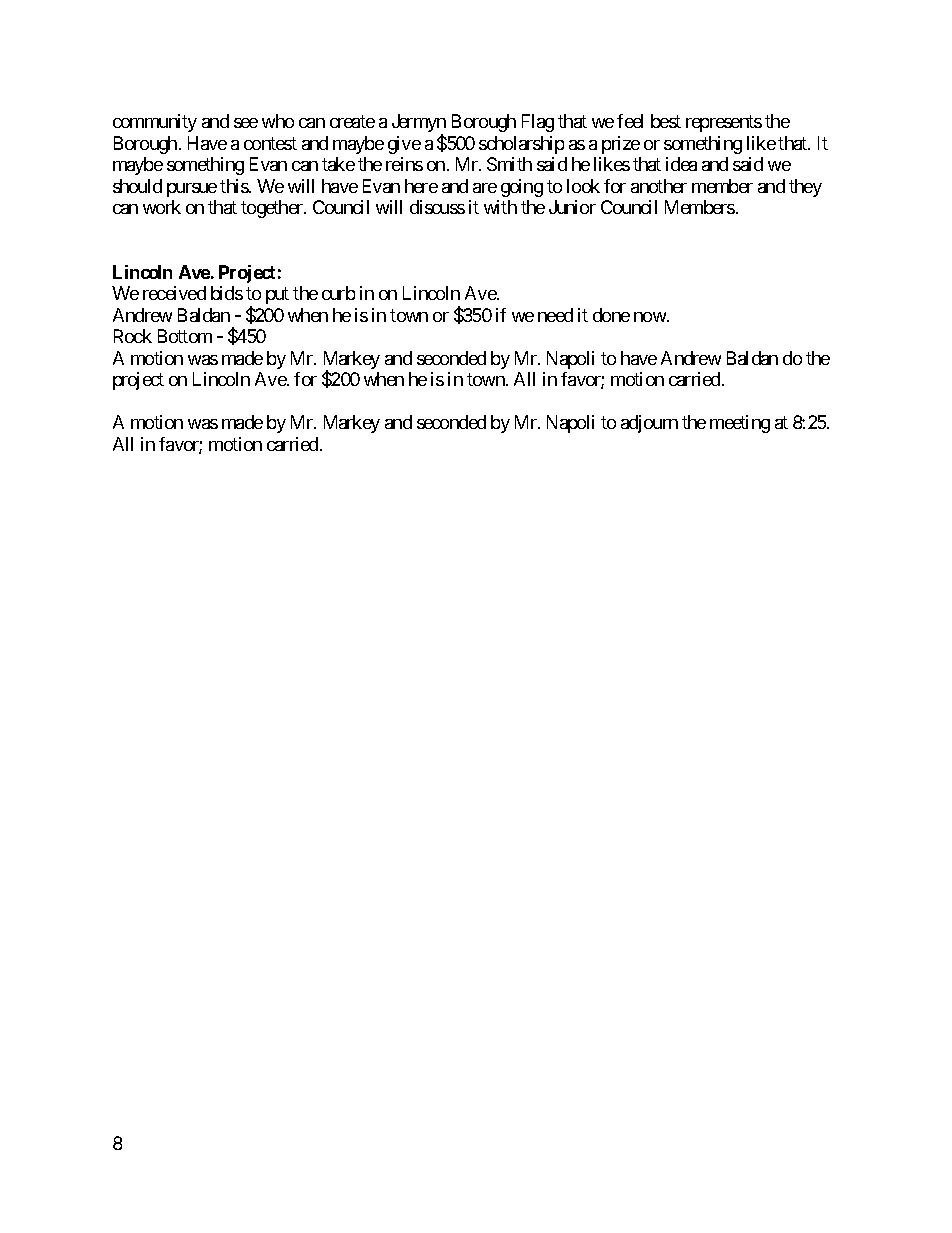 Image resolution: width=952 pixels, height=1233 pixels. What do you see at coordinates (273, 209) in the screenshot?
I see `together` at bounding box center [273, 209].
